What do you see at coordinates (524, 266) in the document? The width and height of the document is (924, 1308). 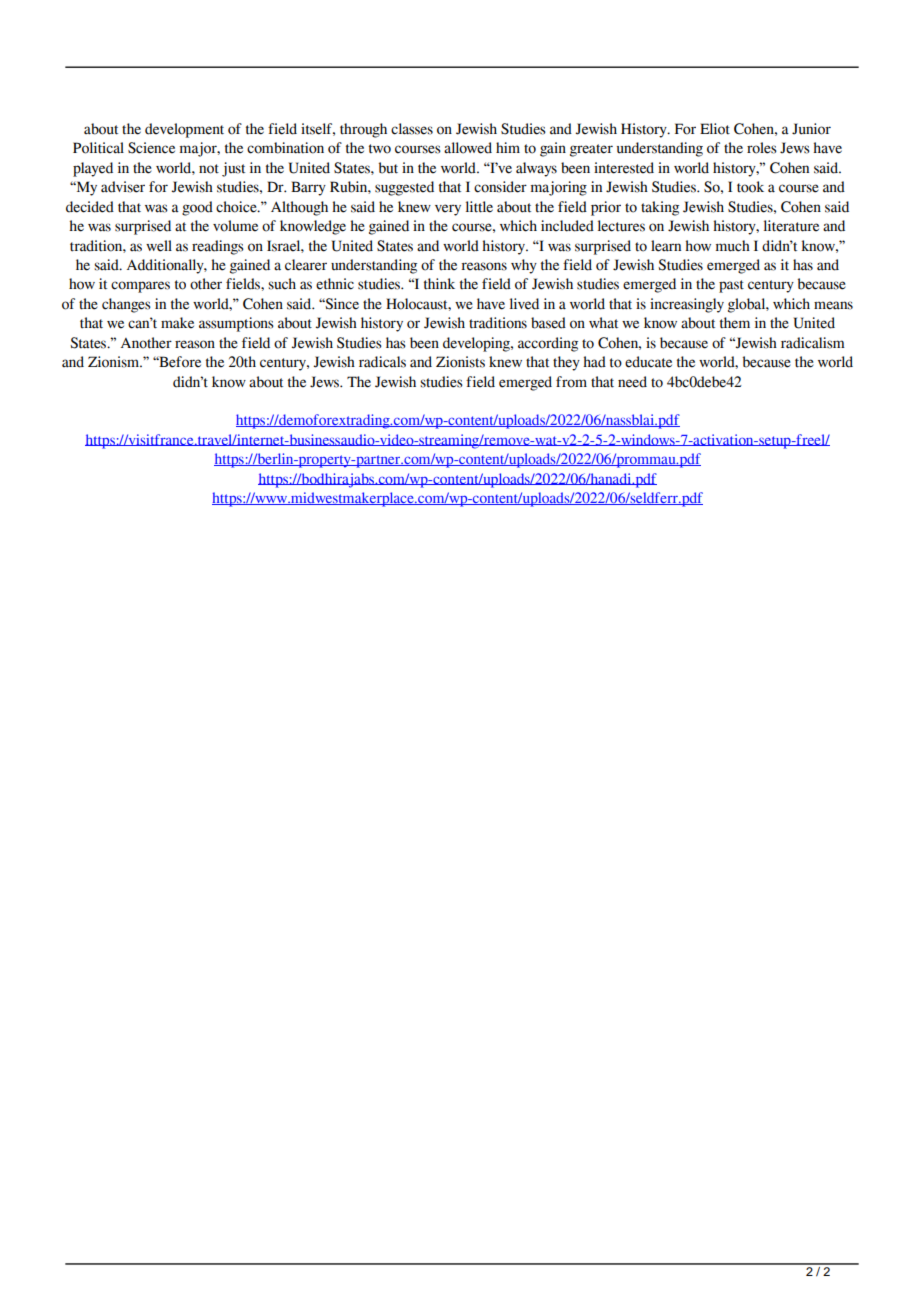 I see `why` at bounding box center [524, 266].
